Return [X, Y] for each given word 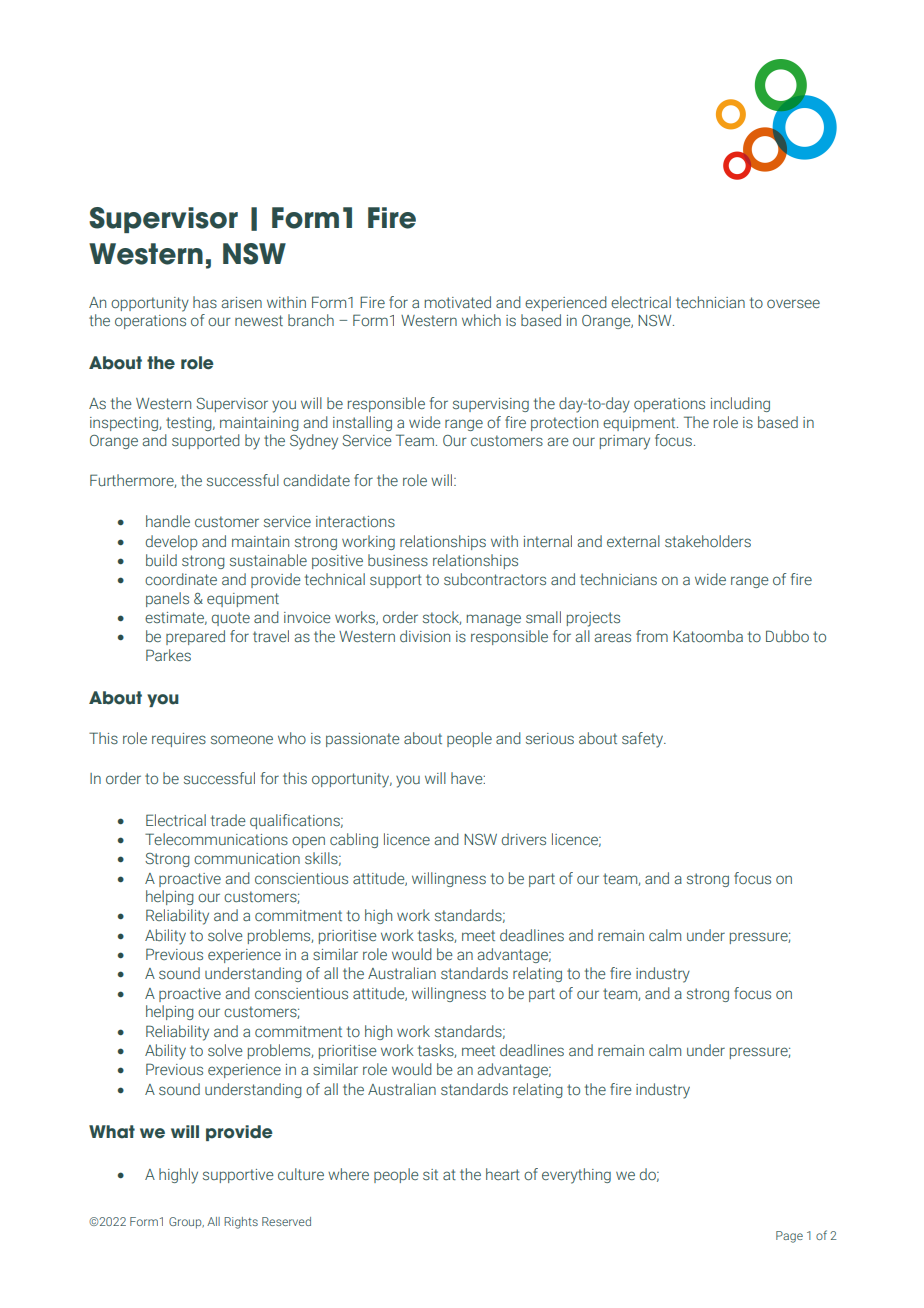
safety [643, 740]
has [205, 302]
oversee [793, 304]
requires [179, 740]
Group [186, 1223]
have [468, 778]
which [481, 320]
